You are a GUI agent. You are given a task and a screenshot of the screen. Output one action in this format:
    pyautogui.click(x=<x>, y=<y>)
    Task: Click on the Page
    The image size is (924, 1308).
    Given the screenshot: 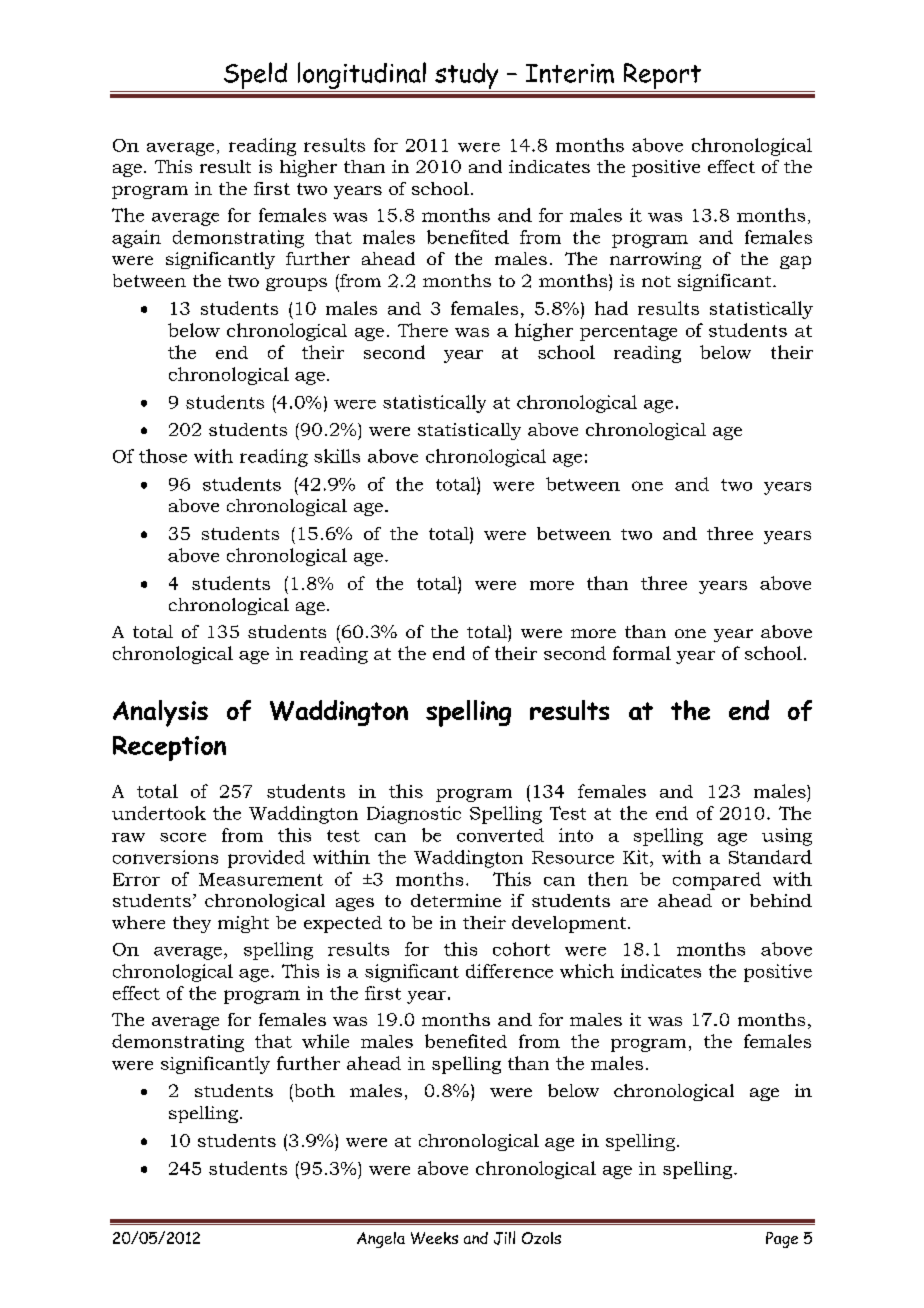 What is the action you would take?
    pyautogui.click(x=782, y=1240)
